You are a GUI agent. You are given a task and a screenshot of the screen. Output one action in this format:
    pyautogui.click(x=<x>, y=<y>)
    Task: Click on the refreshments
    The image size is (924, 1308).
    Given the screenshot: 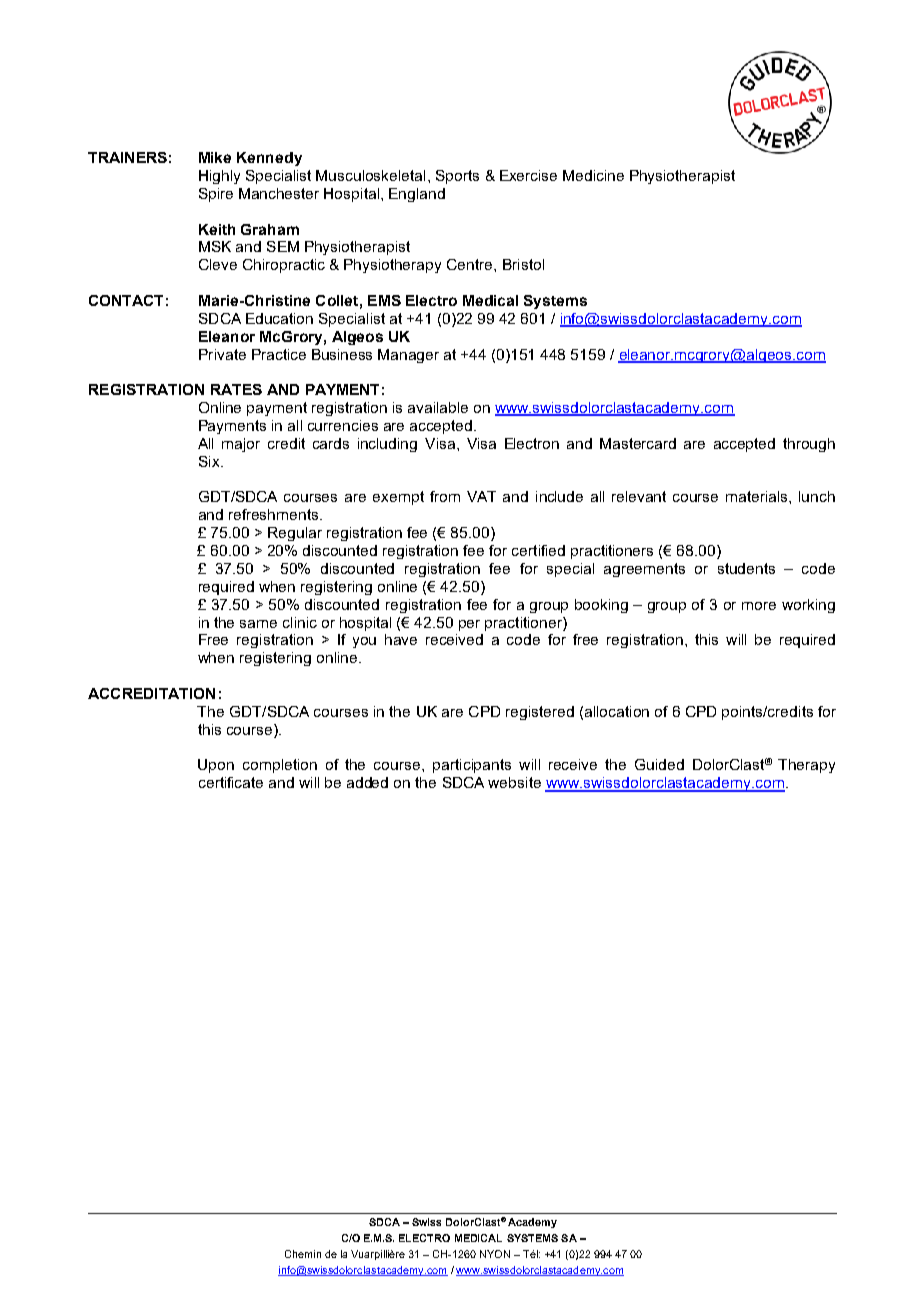 What is the action you would take?
    pyautogui.click(x=275, y=514)
